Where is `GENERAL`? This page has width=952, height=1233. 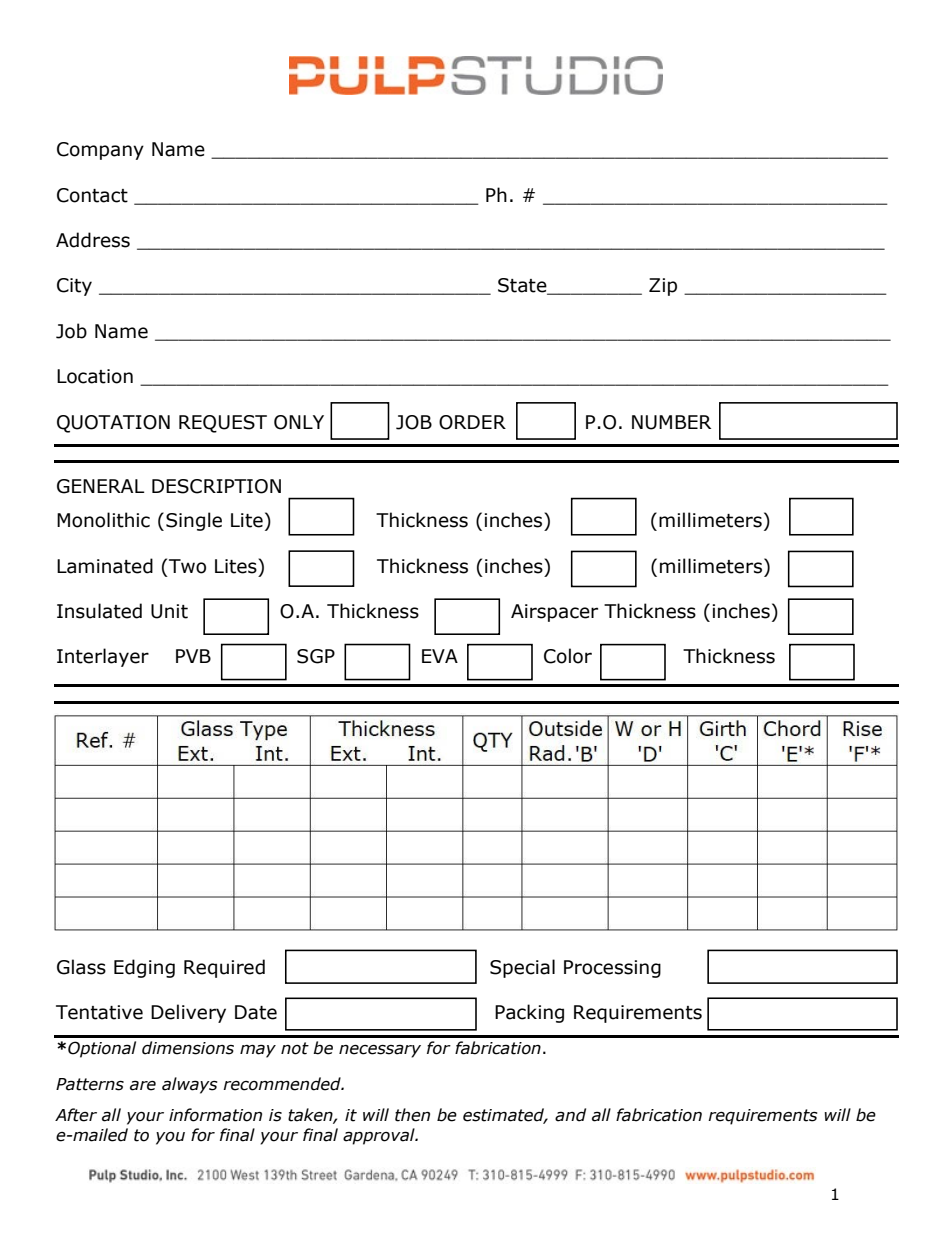
GENERAL is located at coordinates (101, 486).
